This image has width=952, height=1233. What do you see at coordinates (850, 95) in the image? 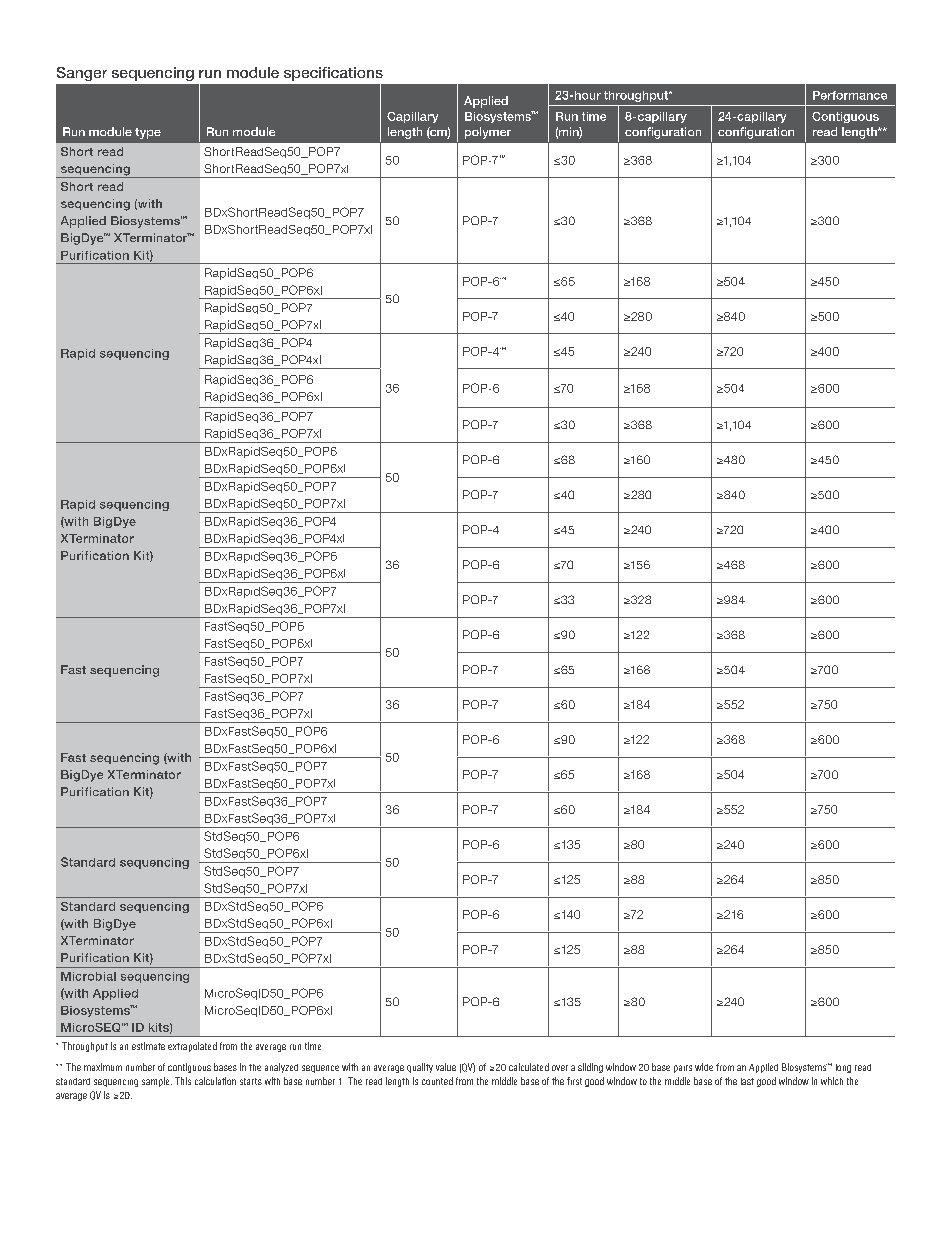
I see `Performance` at bounding box center [850, 95].
